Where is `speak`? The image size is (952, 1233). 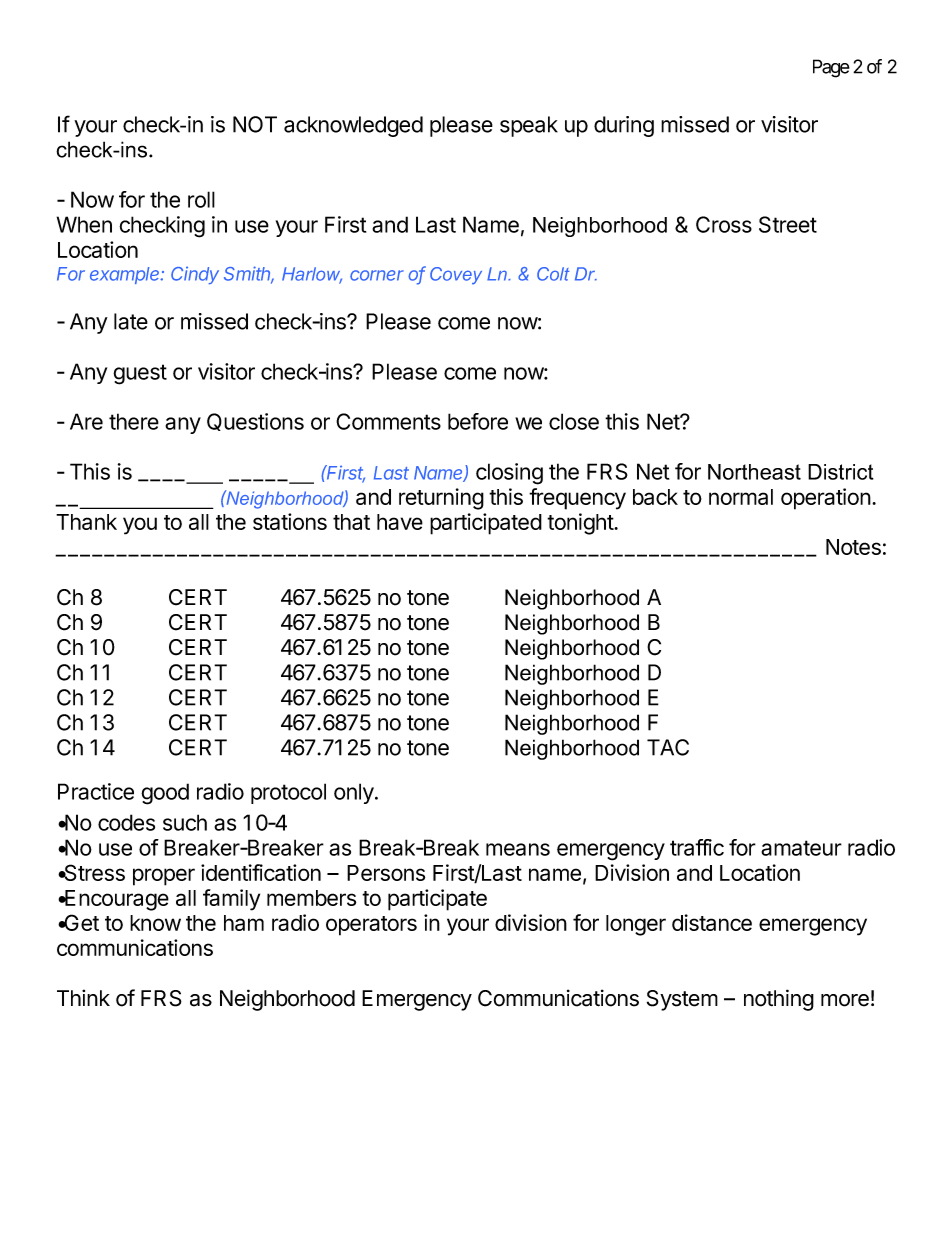
speak is located at coordinates (529, 126).
